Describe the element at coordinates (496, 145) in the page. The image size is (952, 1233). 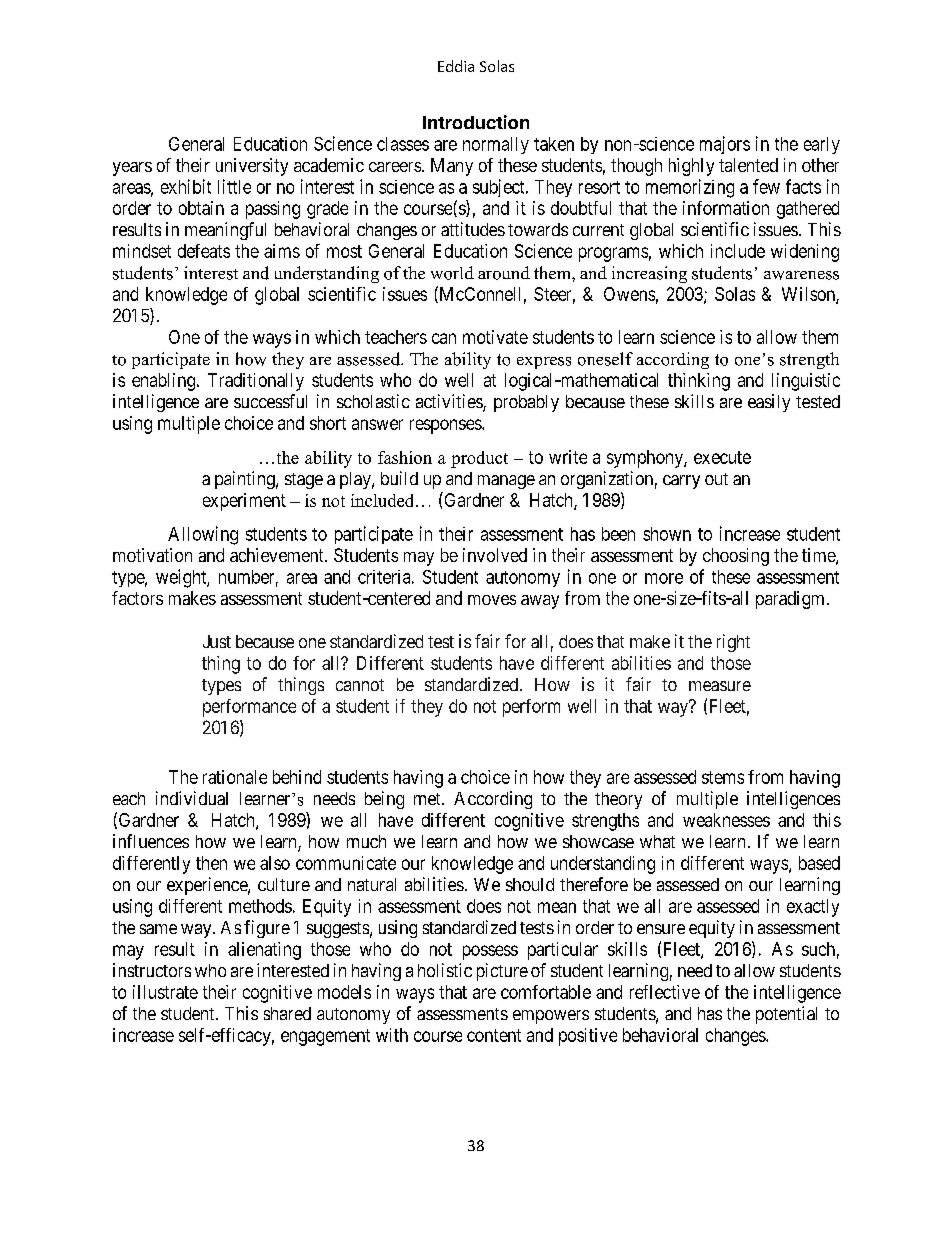
I see `normally` at that location.
